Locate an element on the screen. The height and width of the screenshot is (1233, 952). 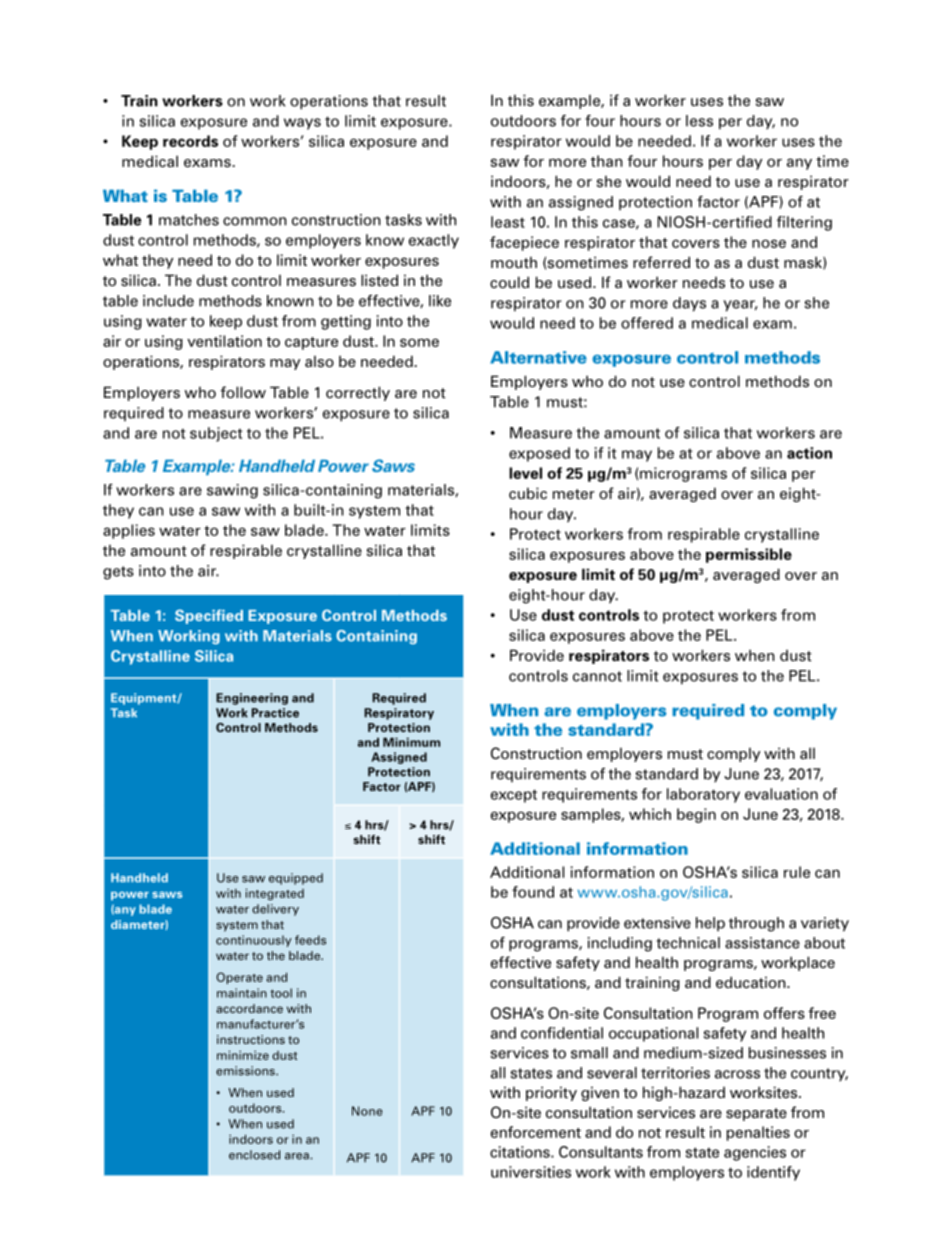
assistance is located at coordinates (762, 943).
